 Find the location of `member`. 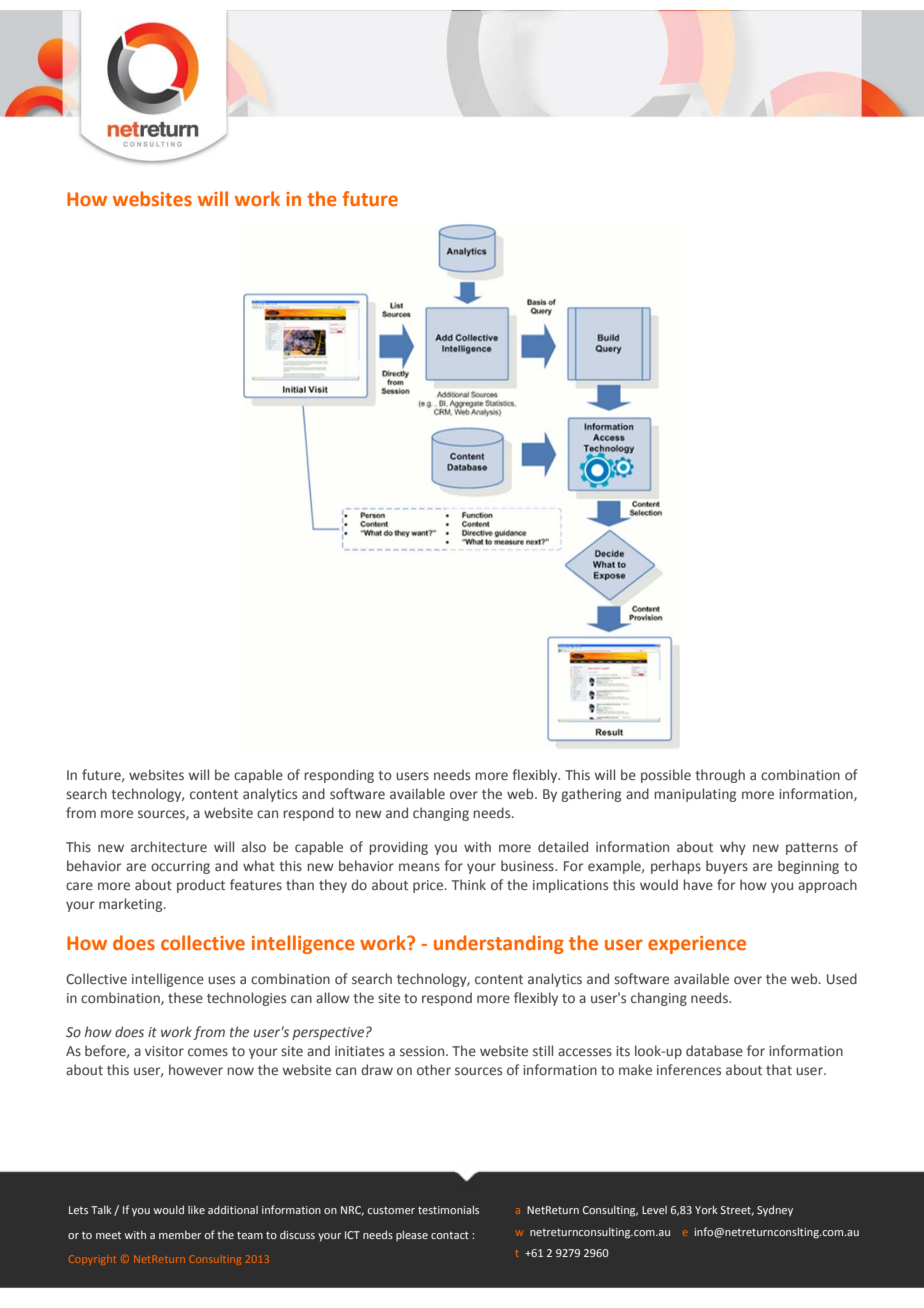

member is located at coordinates (180, 1235).
